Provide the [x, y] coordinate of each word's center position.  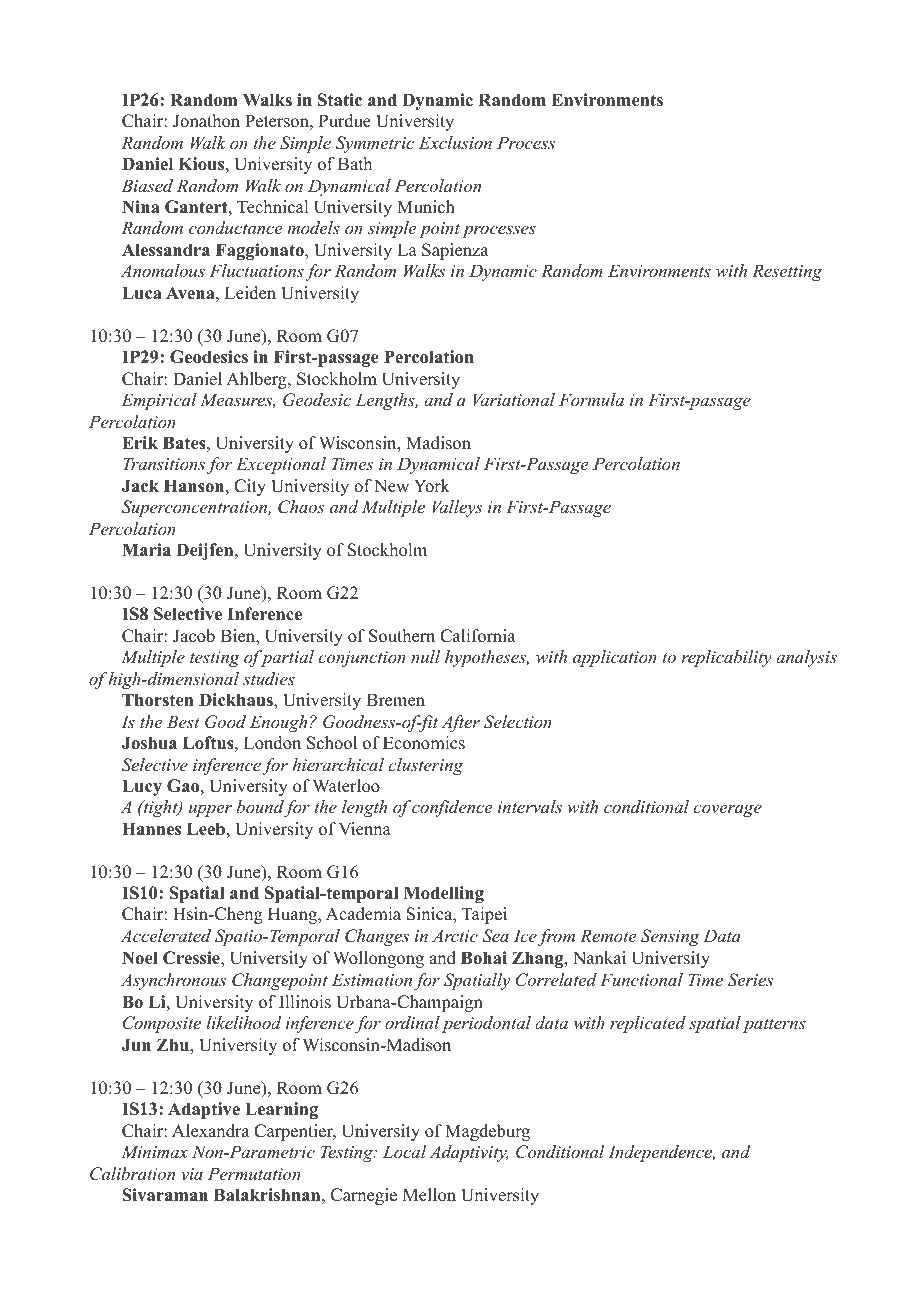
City [250, 487]
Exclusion [455, 142]
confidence [452, 808]
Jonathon [206, 121]
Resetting [787, 272]
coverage [727, 810]
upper [210, 810]
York [432, 486]
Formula [591, 399]
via [192, 1174]
